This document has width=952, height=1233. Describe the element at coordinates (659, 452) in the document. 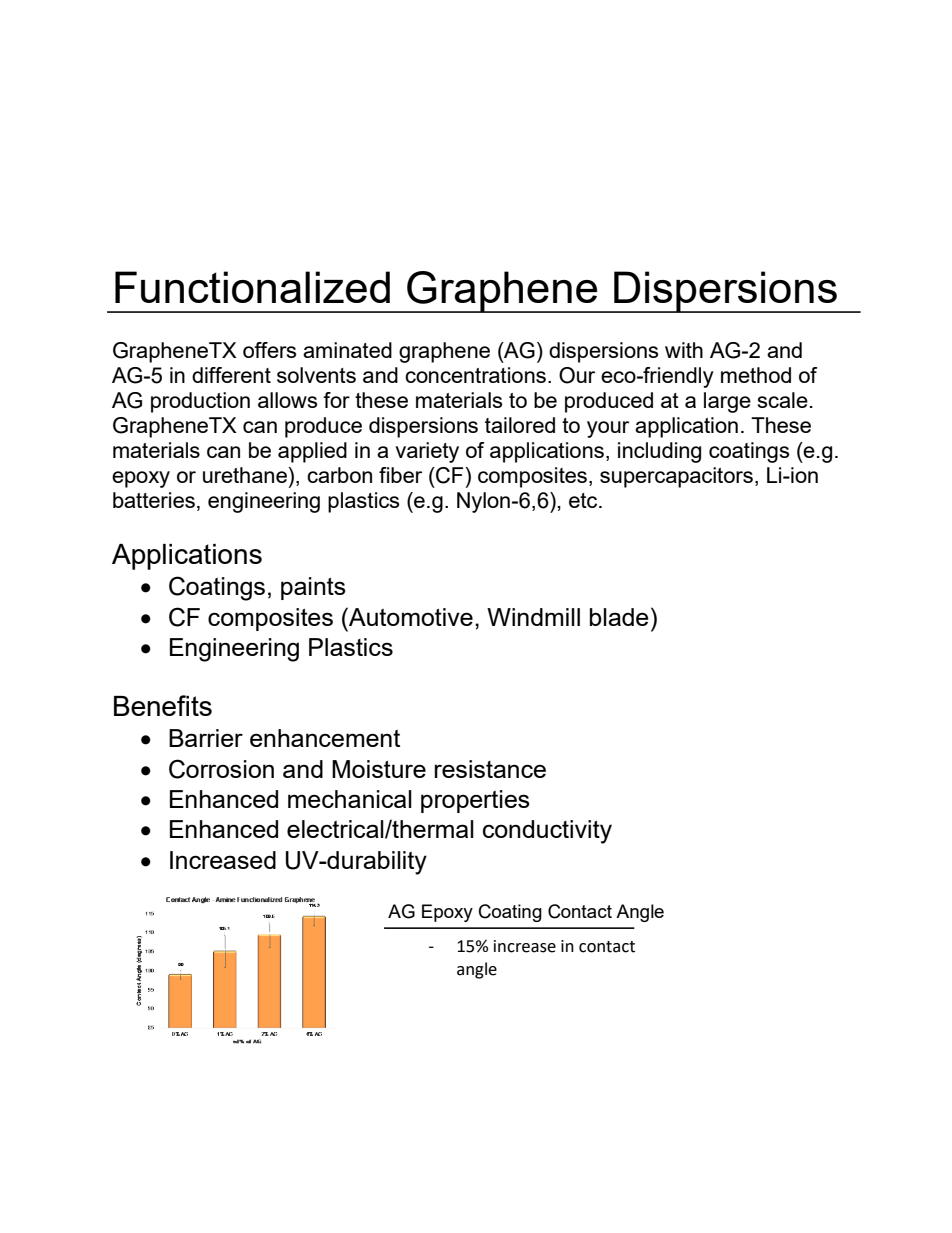

I see `including` at that location.
